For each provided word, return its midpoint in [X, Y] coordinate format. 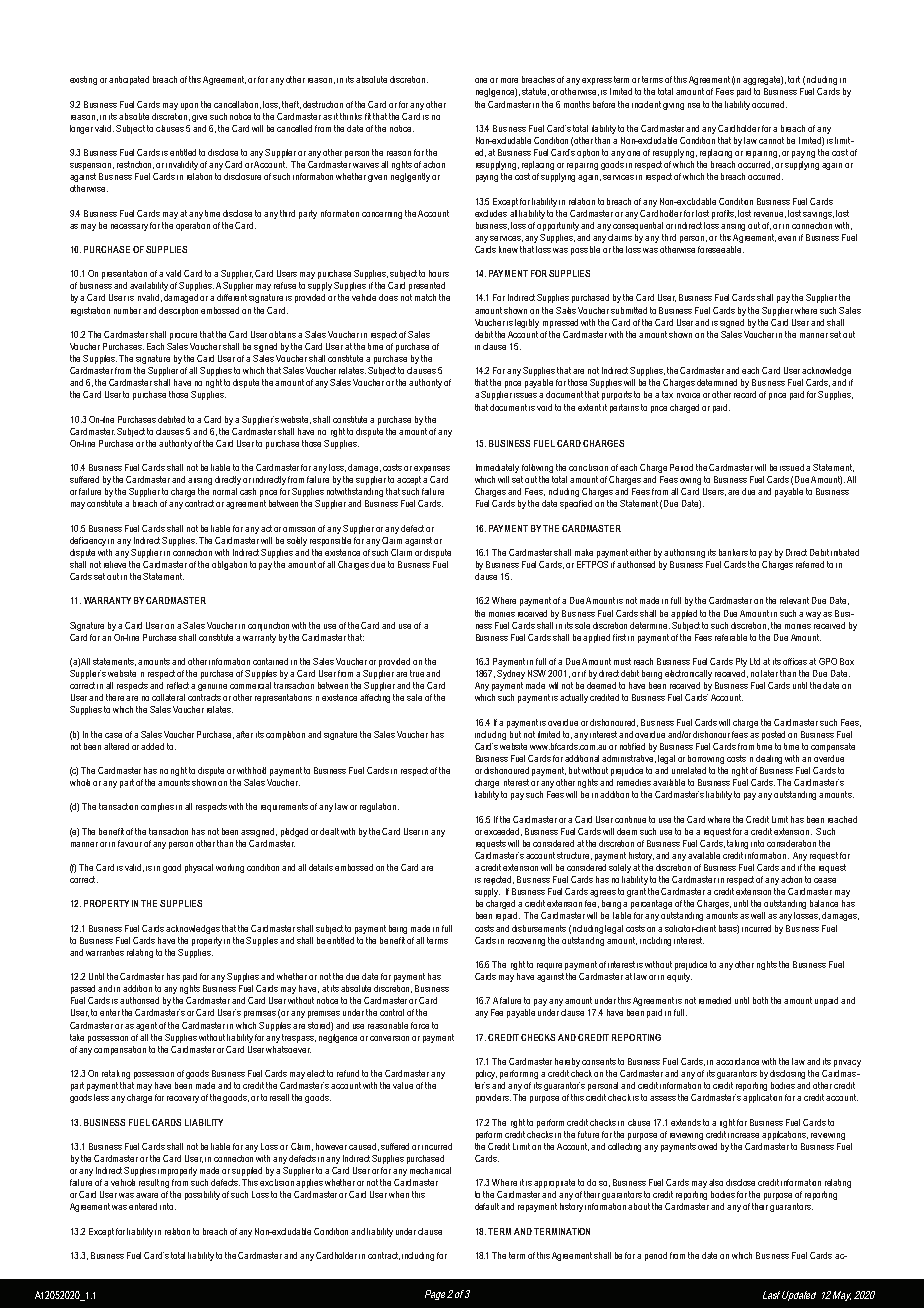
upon [189, 106]
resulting [154, 1183]
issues [527, 395]
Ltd [755, 661]
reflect [178, 685]
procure [183, 336]
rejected [499, 880]
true [418, 673]
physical [199, 868]
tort [794, 79]
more [509, 80]
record [745, 394]
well [758, 915]
